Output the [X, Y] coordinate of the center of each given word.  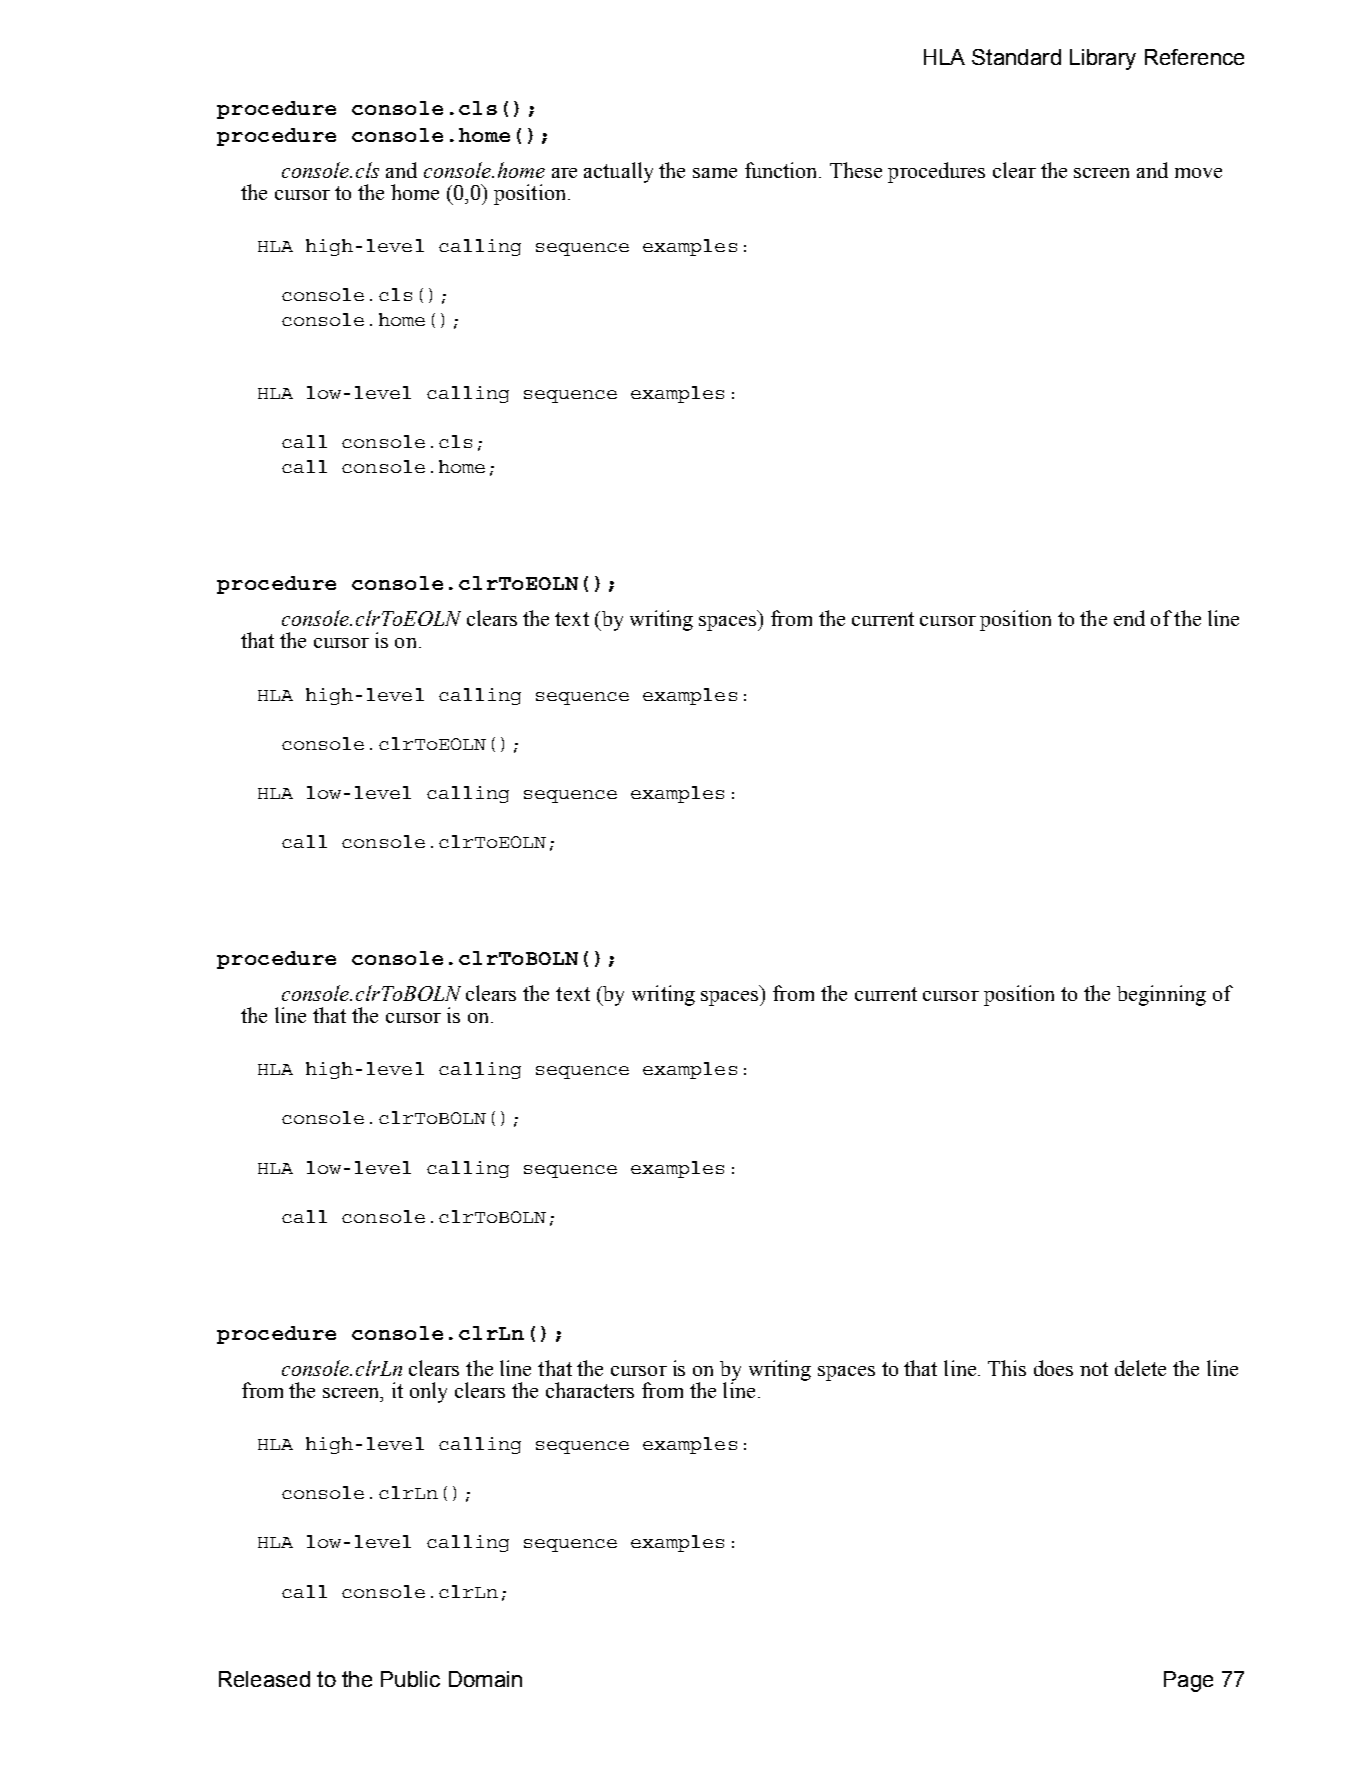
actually [618, 172]
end [1129, 618]
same [715, 173]
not [1094, 1369]
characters [590, 1390]
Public [410, 1679]
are [564, 173]
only [428, 1392]
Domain [485, 1679]
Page [1188, 1681]
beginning [1161, 995]
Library [1103, 59]
